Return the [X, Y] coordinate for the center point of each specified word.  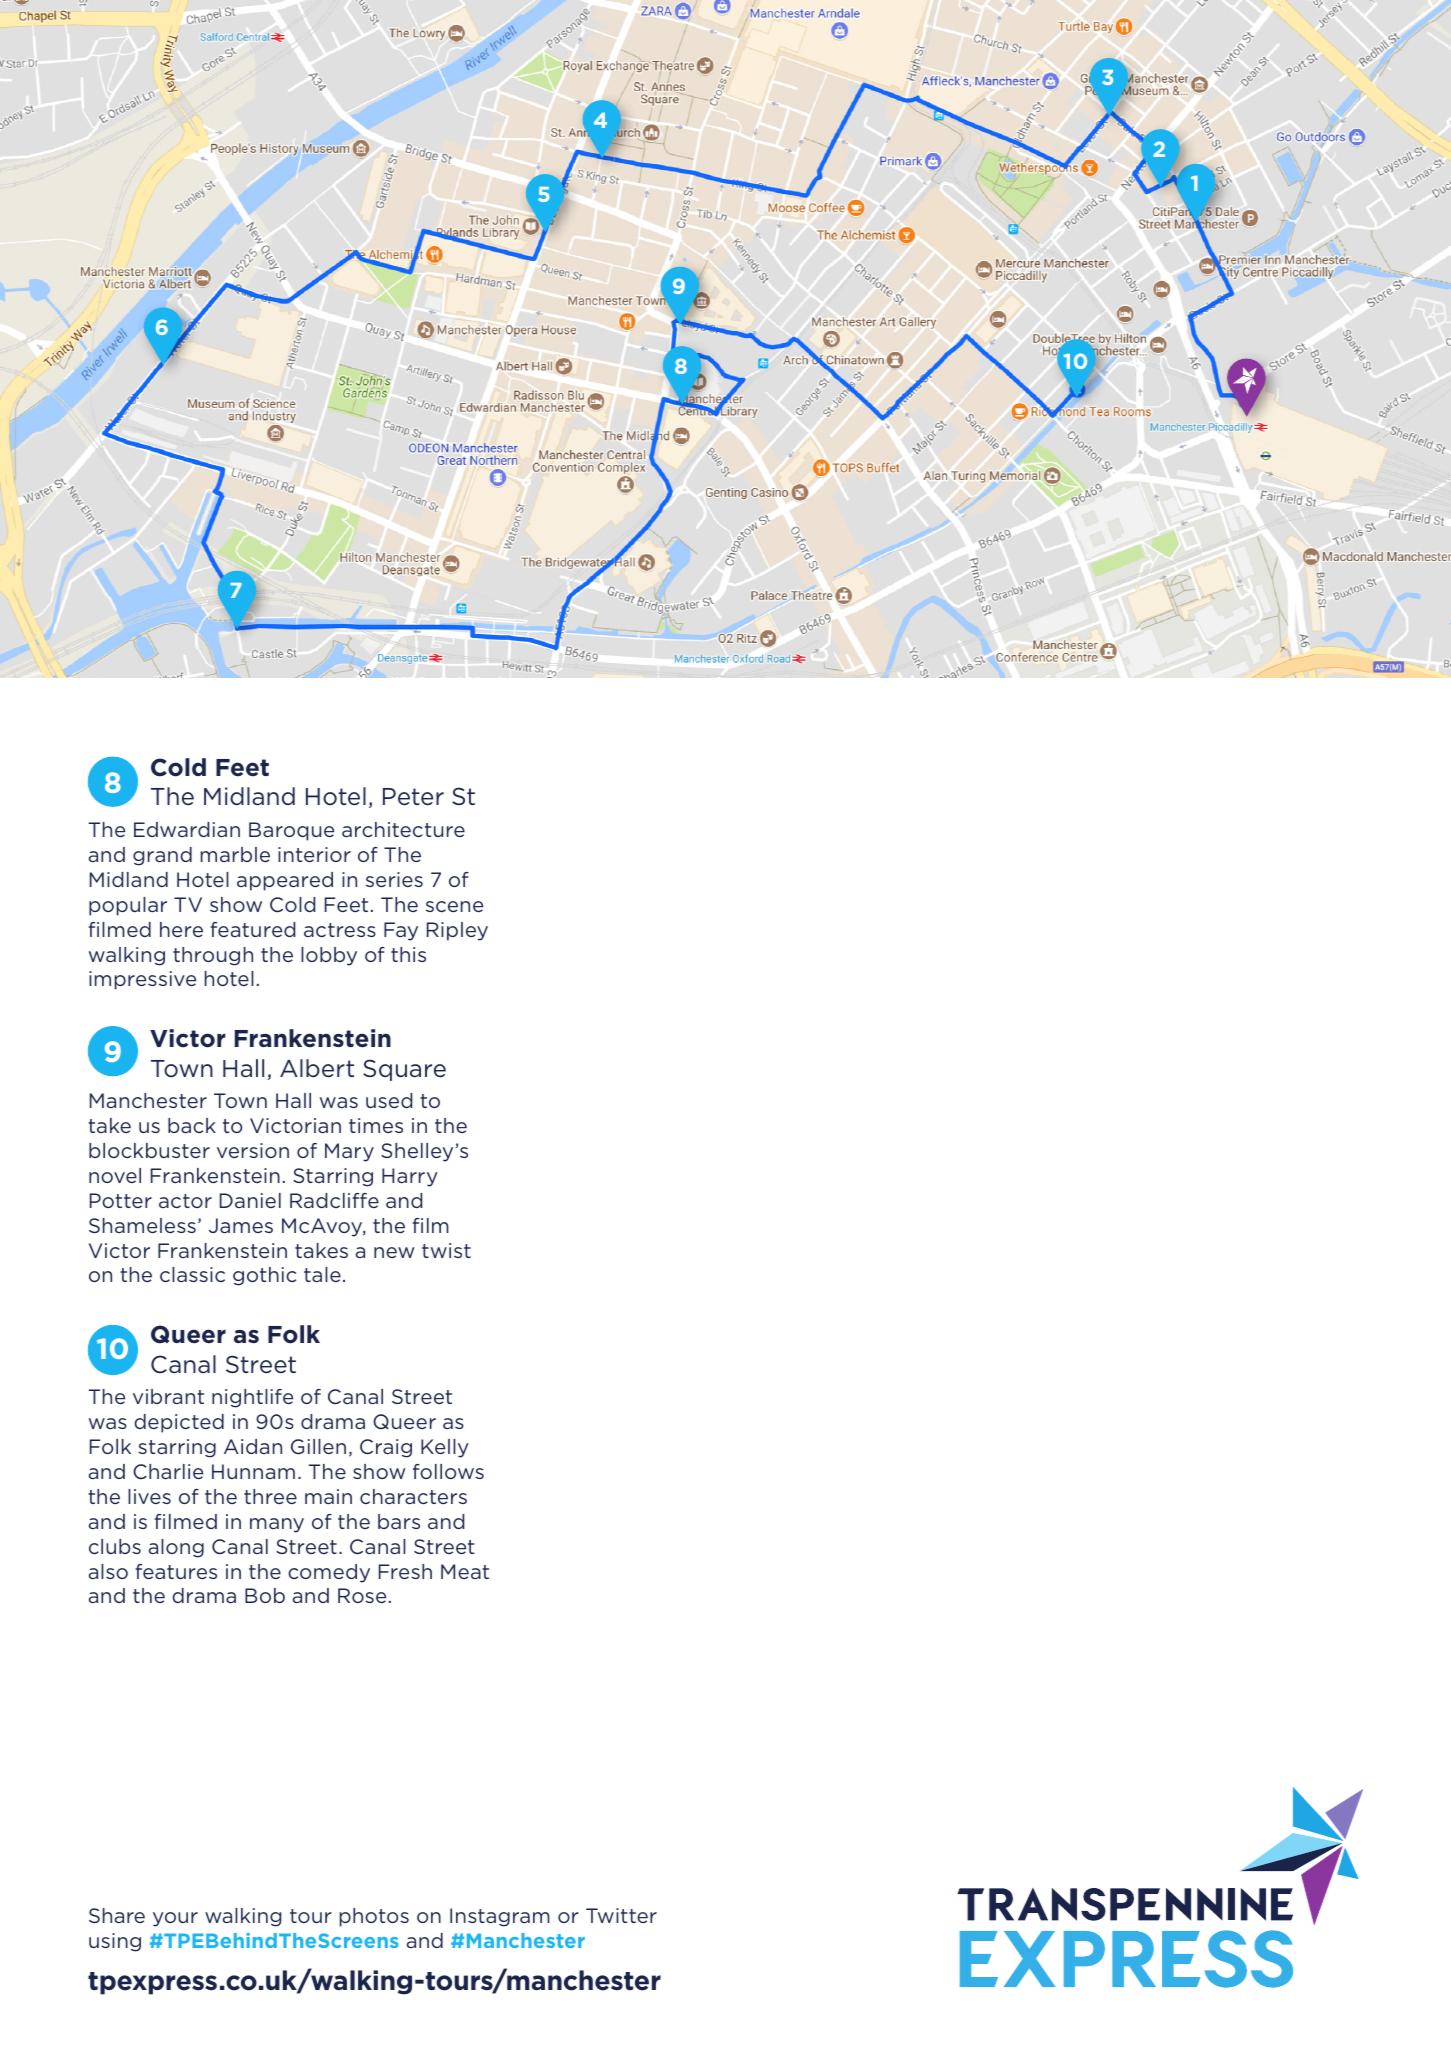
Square [404, 1070]
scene [454, 906]
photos [374, 1917]
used [389, 1100]
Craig [386, 1448]
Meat [465, 1571]
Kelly [445, 1448]
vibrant [168, 1396]
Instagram [500, 1917]
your [175, 1919]
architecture [403, 829]
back [192, 1125]
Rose [362, 1595]
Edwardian [187, 829]
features [176, 1571]
